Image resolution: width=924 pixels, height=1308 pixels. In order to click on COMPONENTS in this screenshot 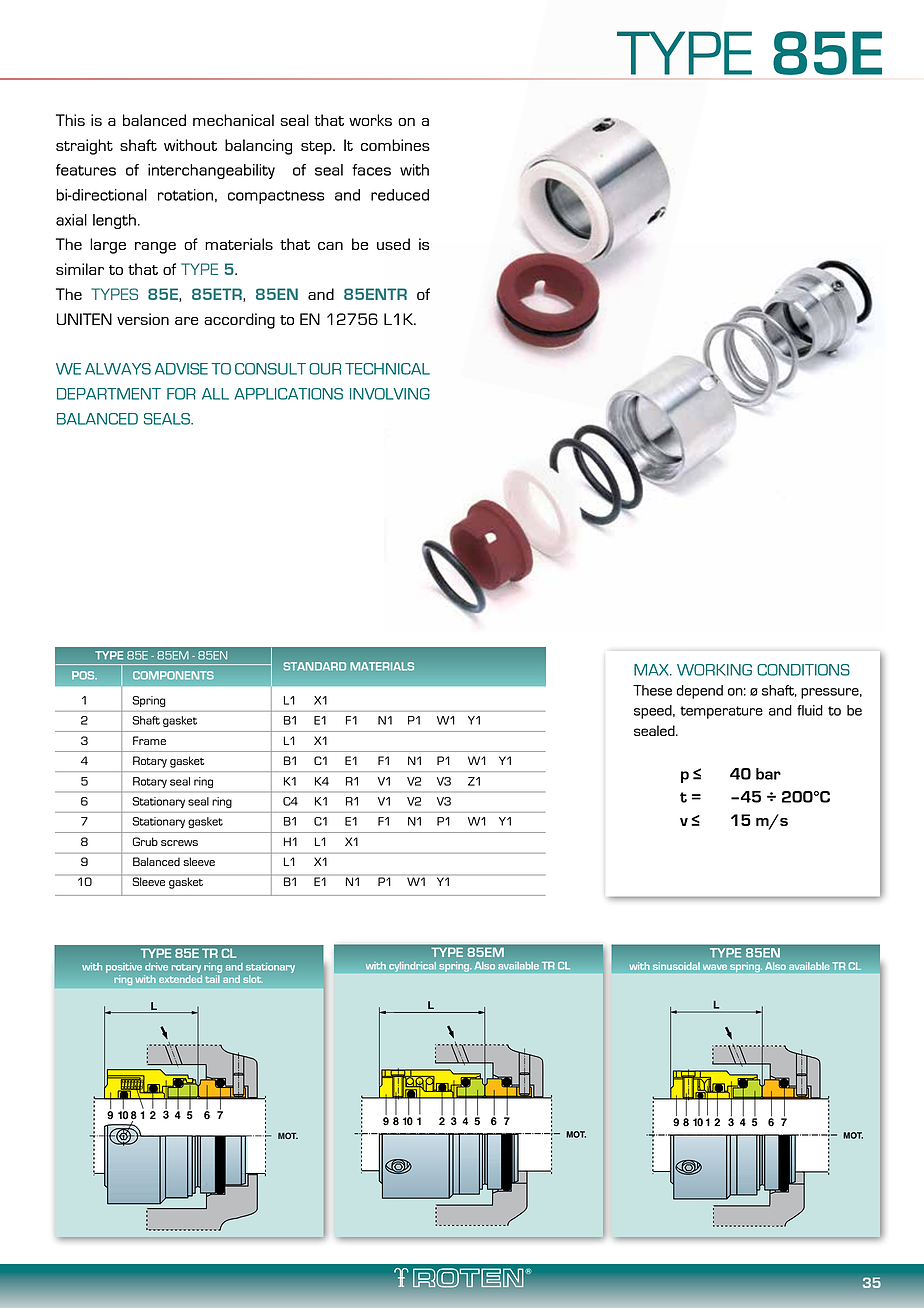, I will do `click(173, 675)`.
